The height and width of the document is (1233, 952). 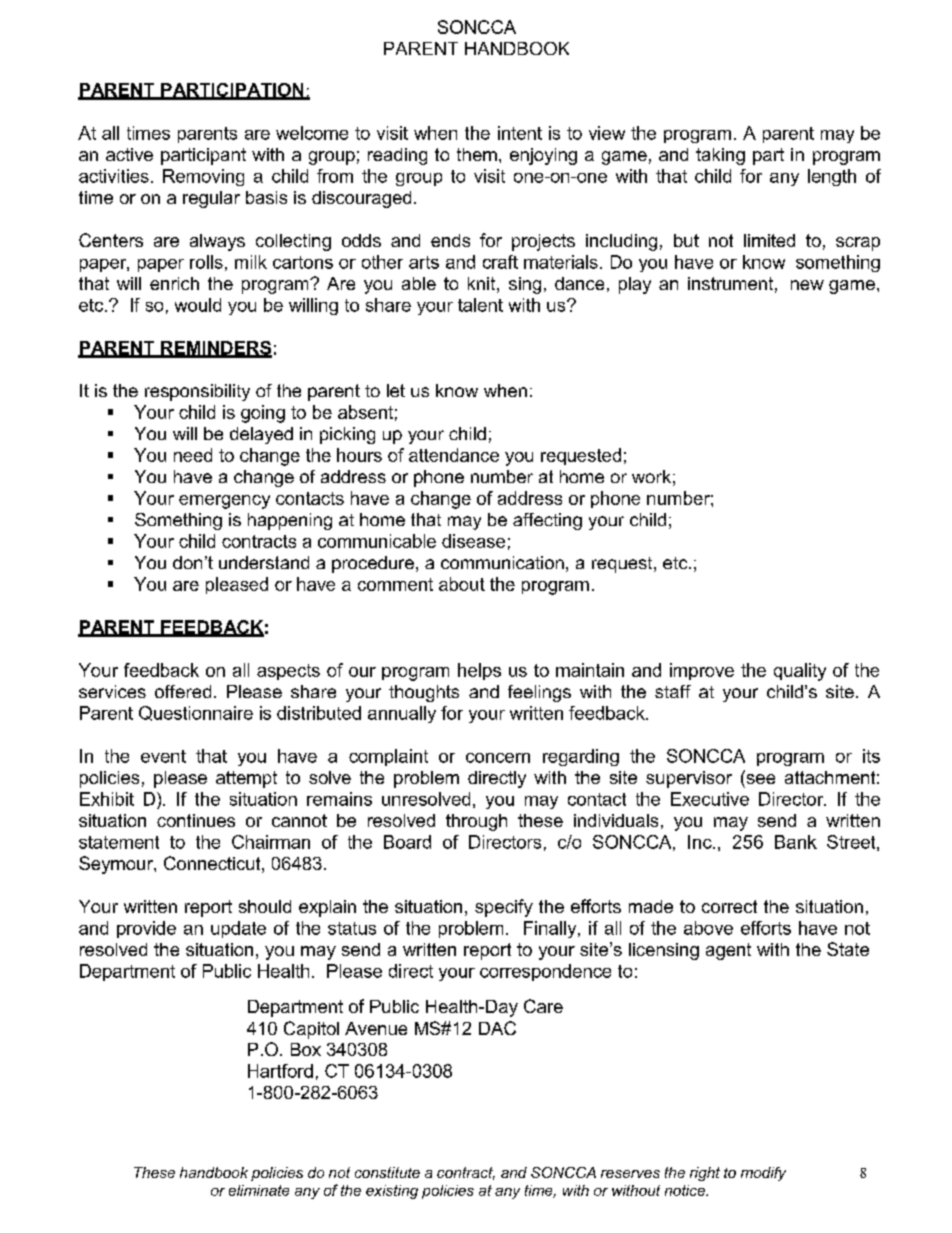 I want to click on eliminate, so click(x=259, y=1190).
